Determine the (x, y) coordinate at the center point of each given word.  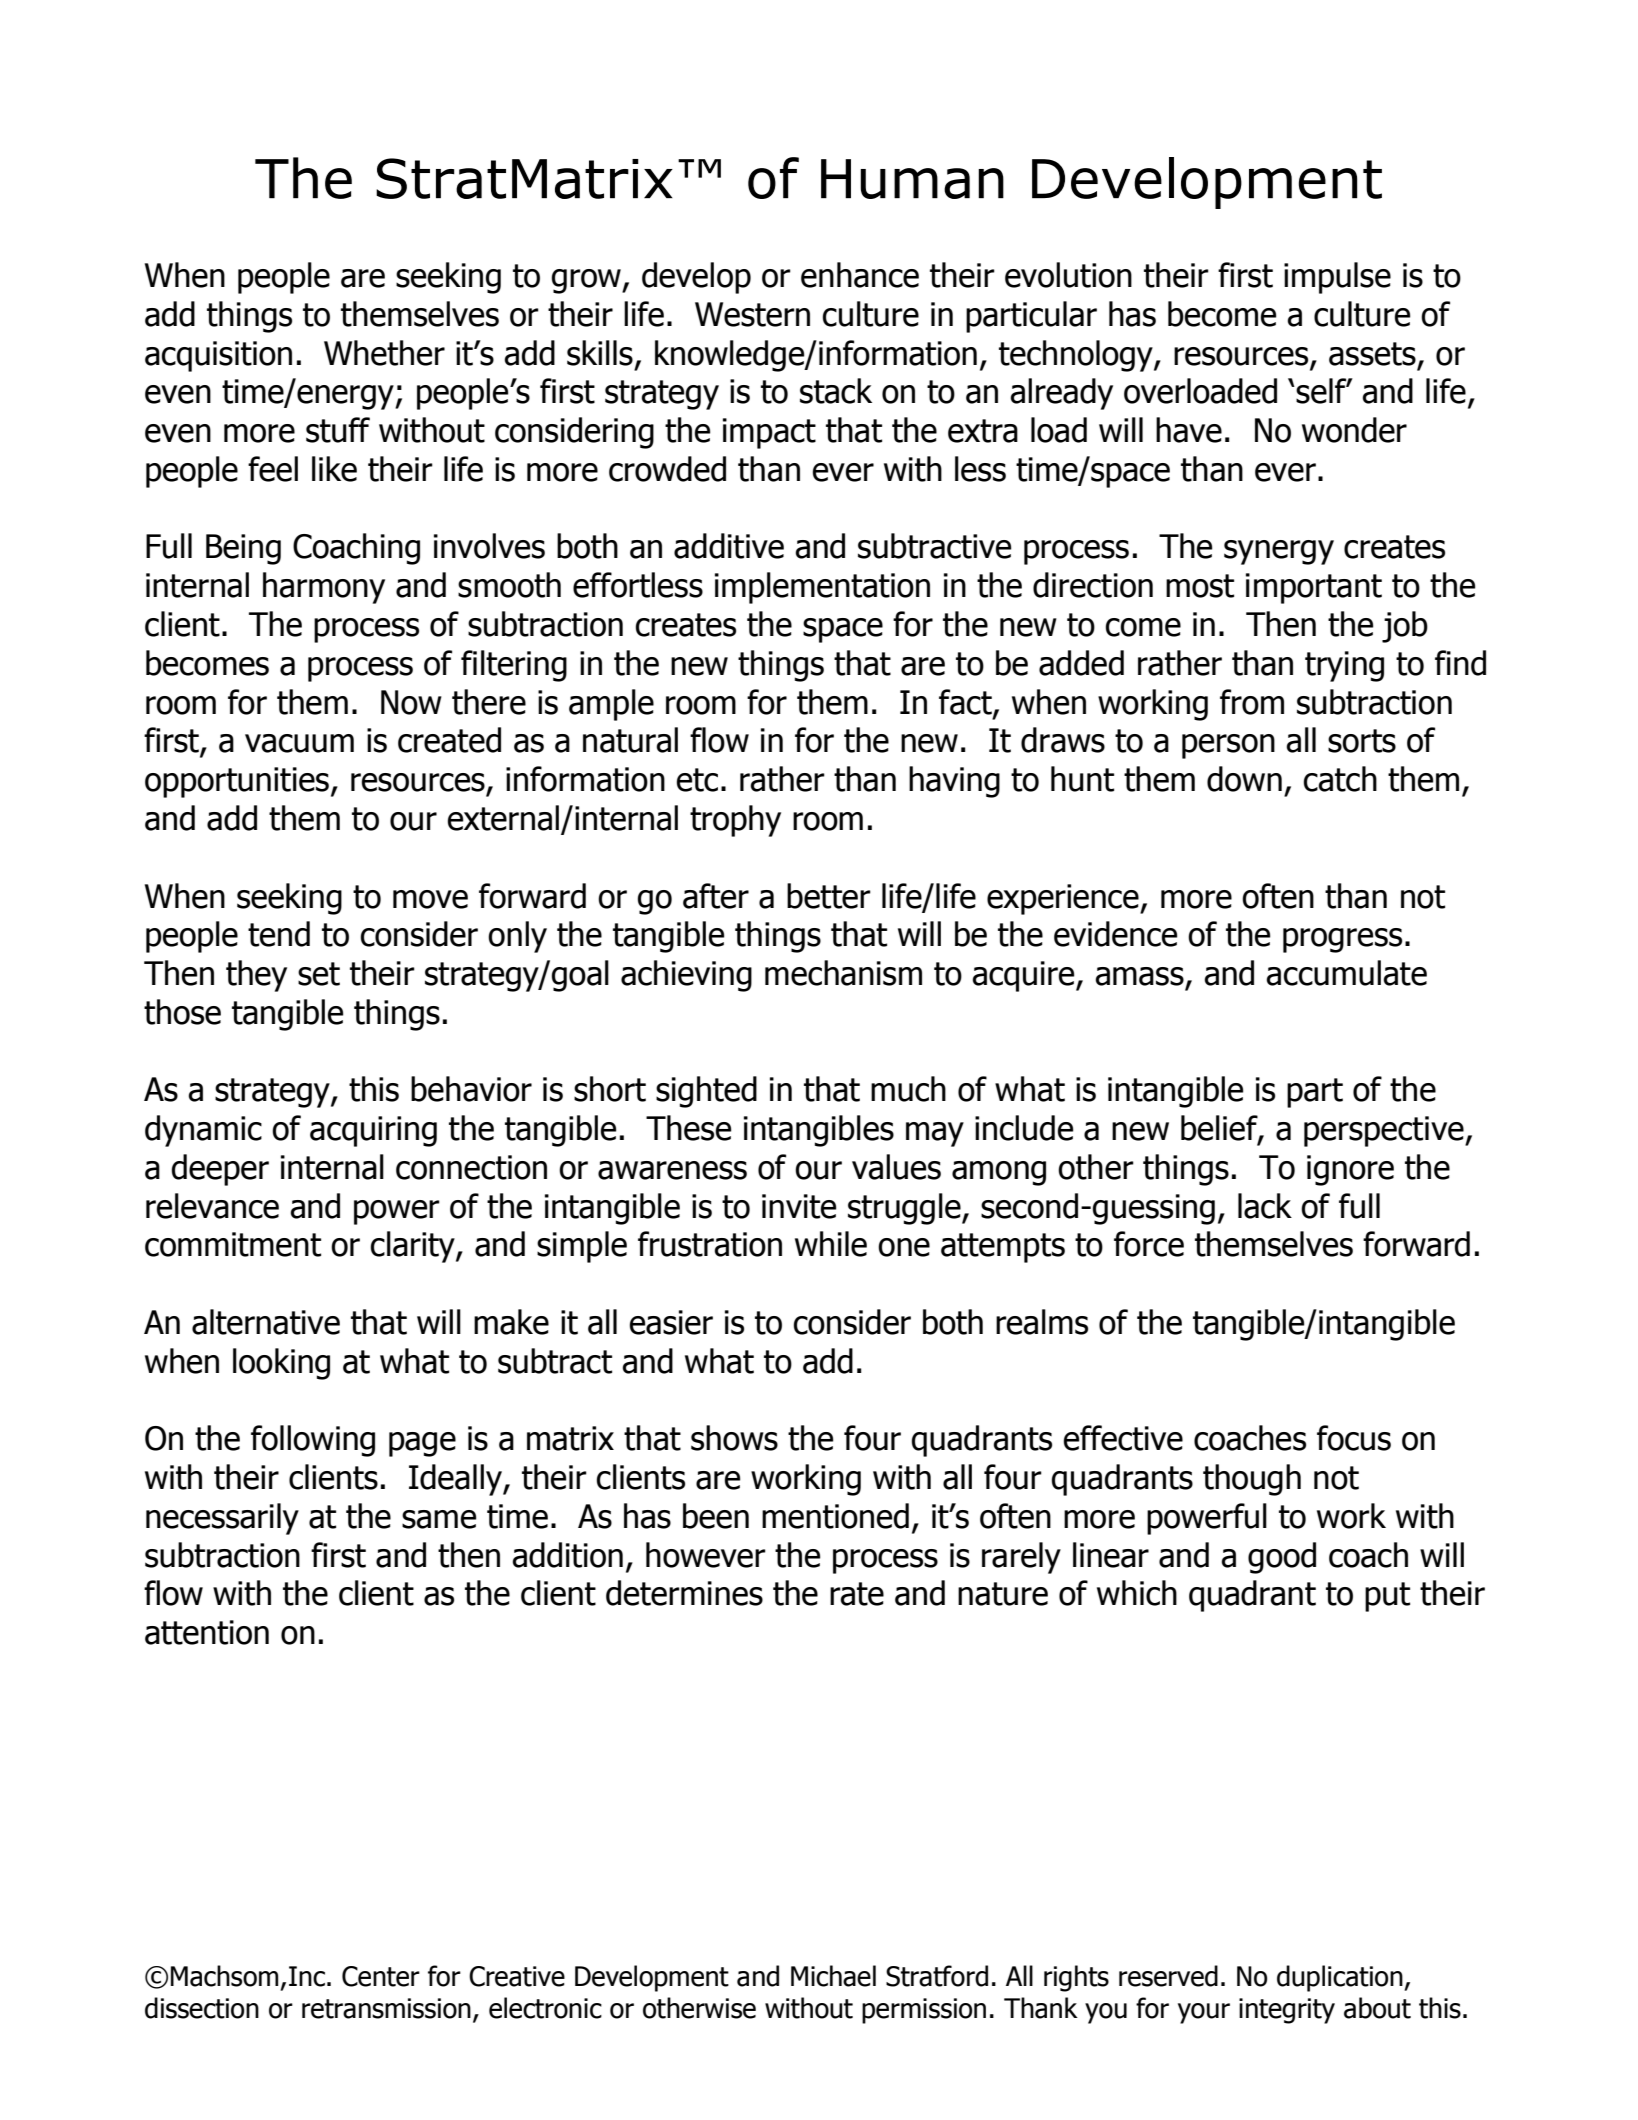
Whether (384, 353)
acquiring (373, 1131)
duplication (1341, 1978)
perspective (1385, 1131)
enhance (860, 275)
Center (381, 1976)
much (908, 1089)
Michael (833, 1976)
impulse (1337, 278)
